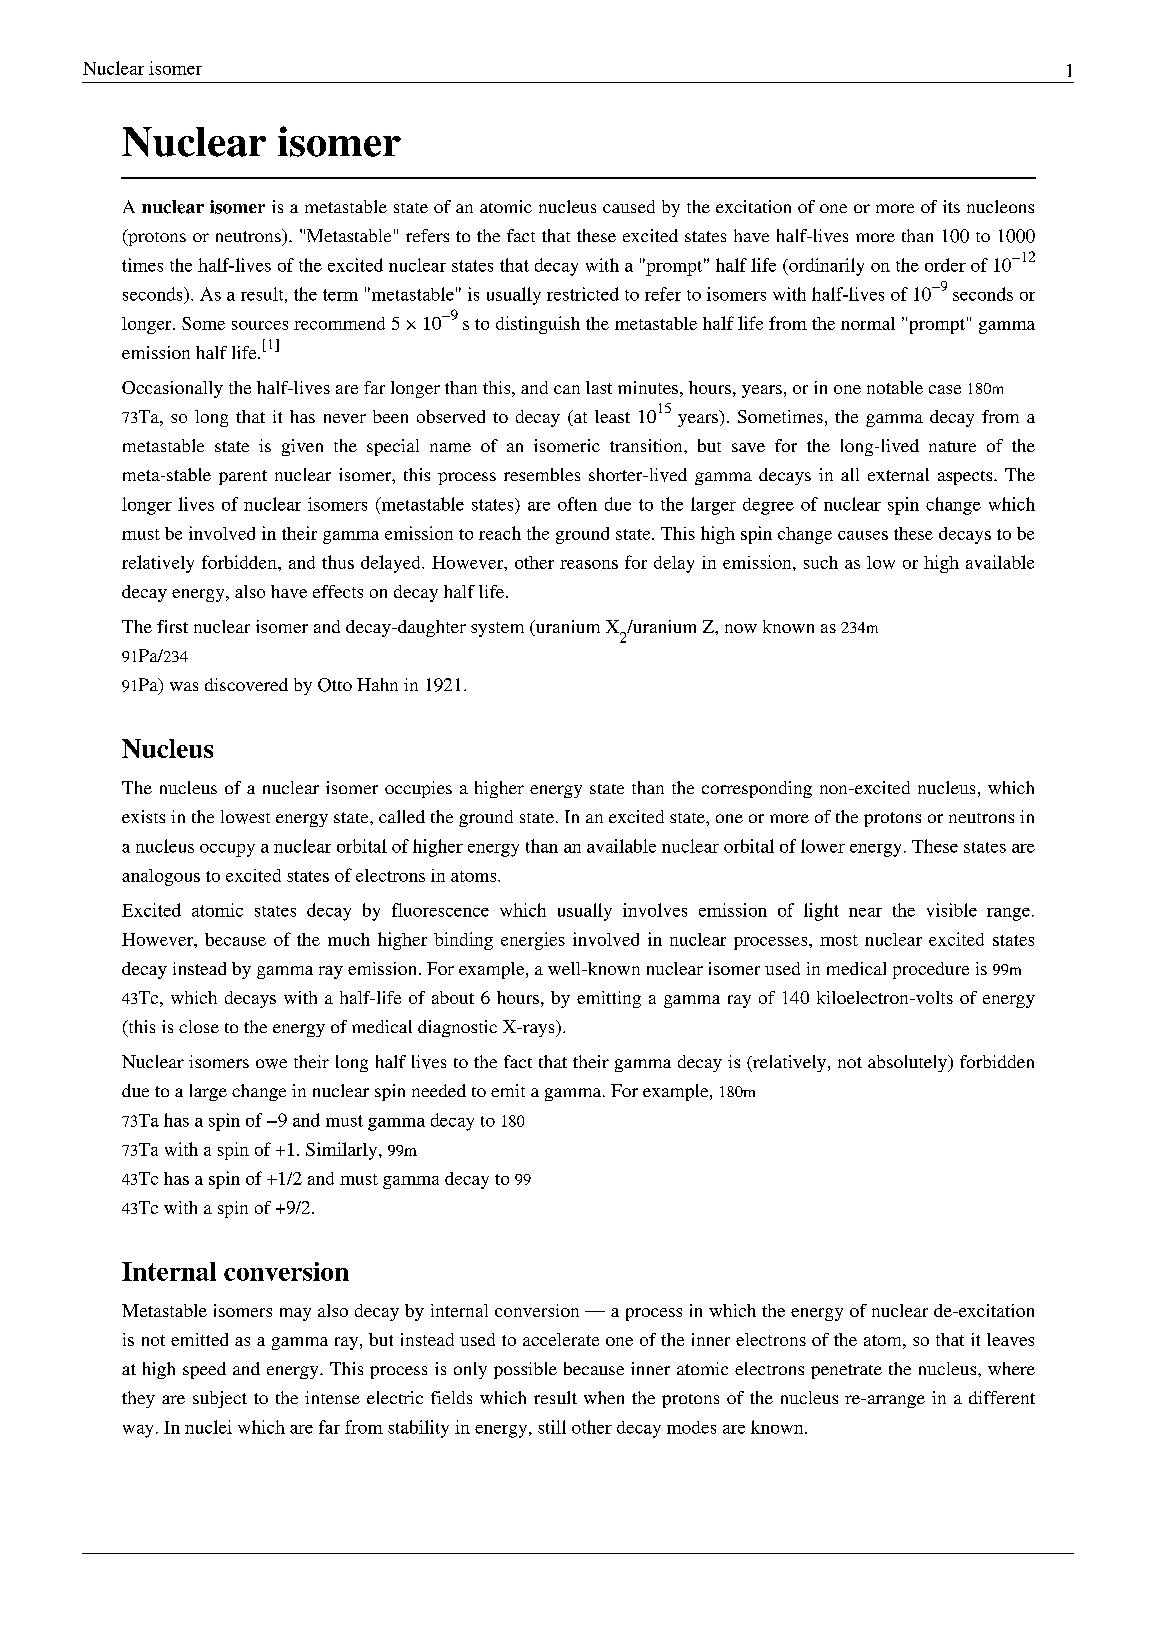 Image resolution: width=1157 pixels, height=1636 pixels. I want to click on subject, so click(220, 1399).
